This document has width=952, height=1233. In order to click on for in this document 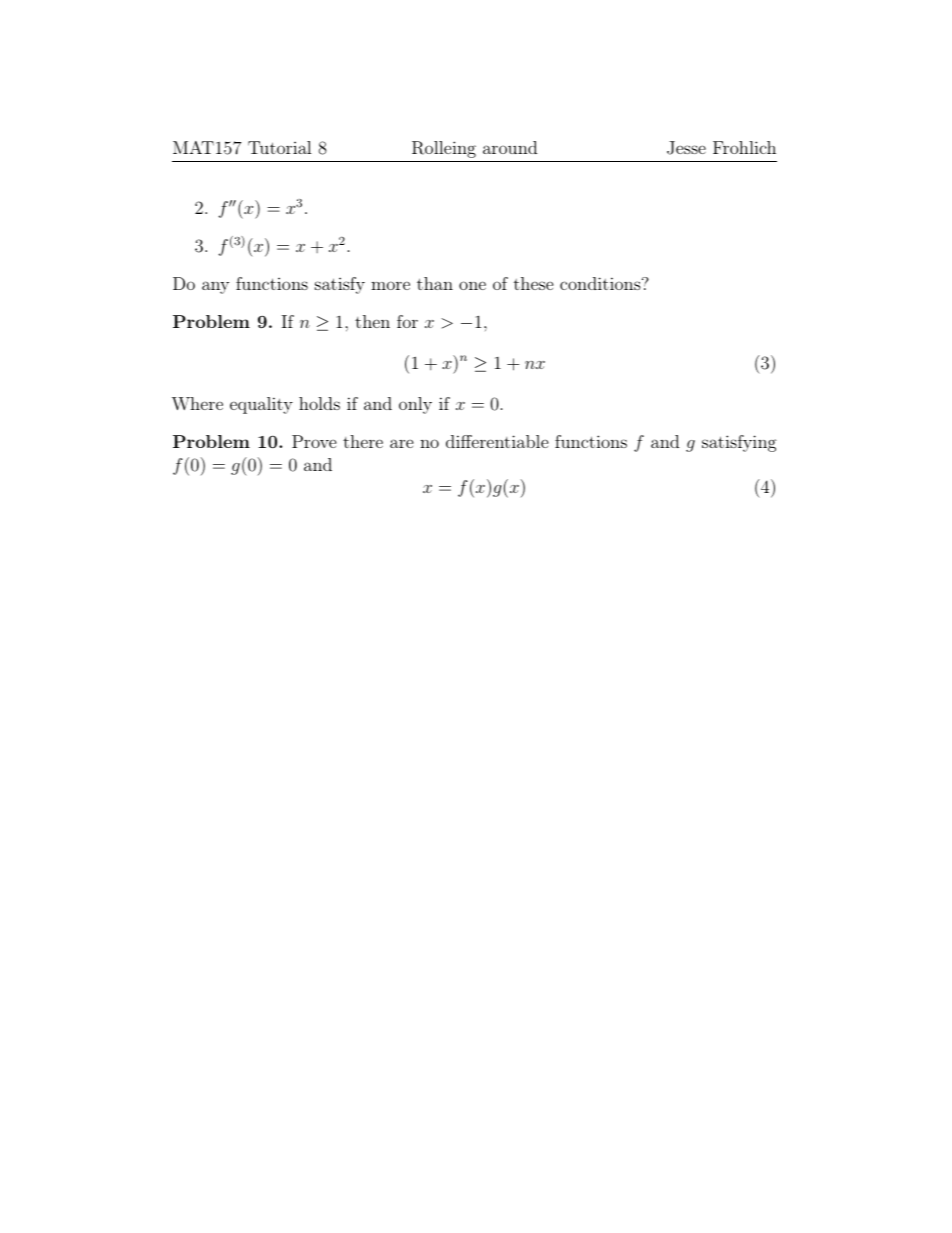, I will do `click(407, 321)`.
